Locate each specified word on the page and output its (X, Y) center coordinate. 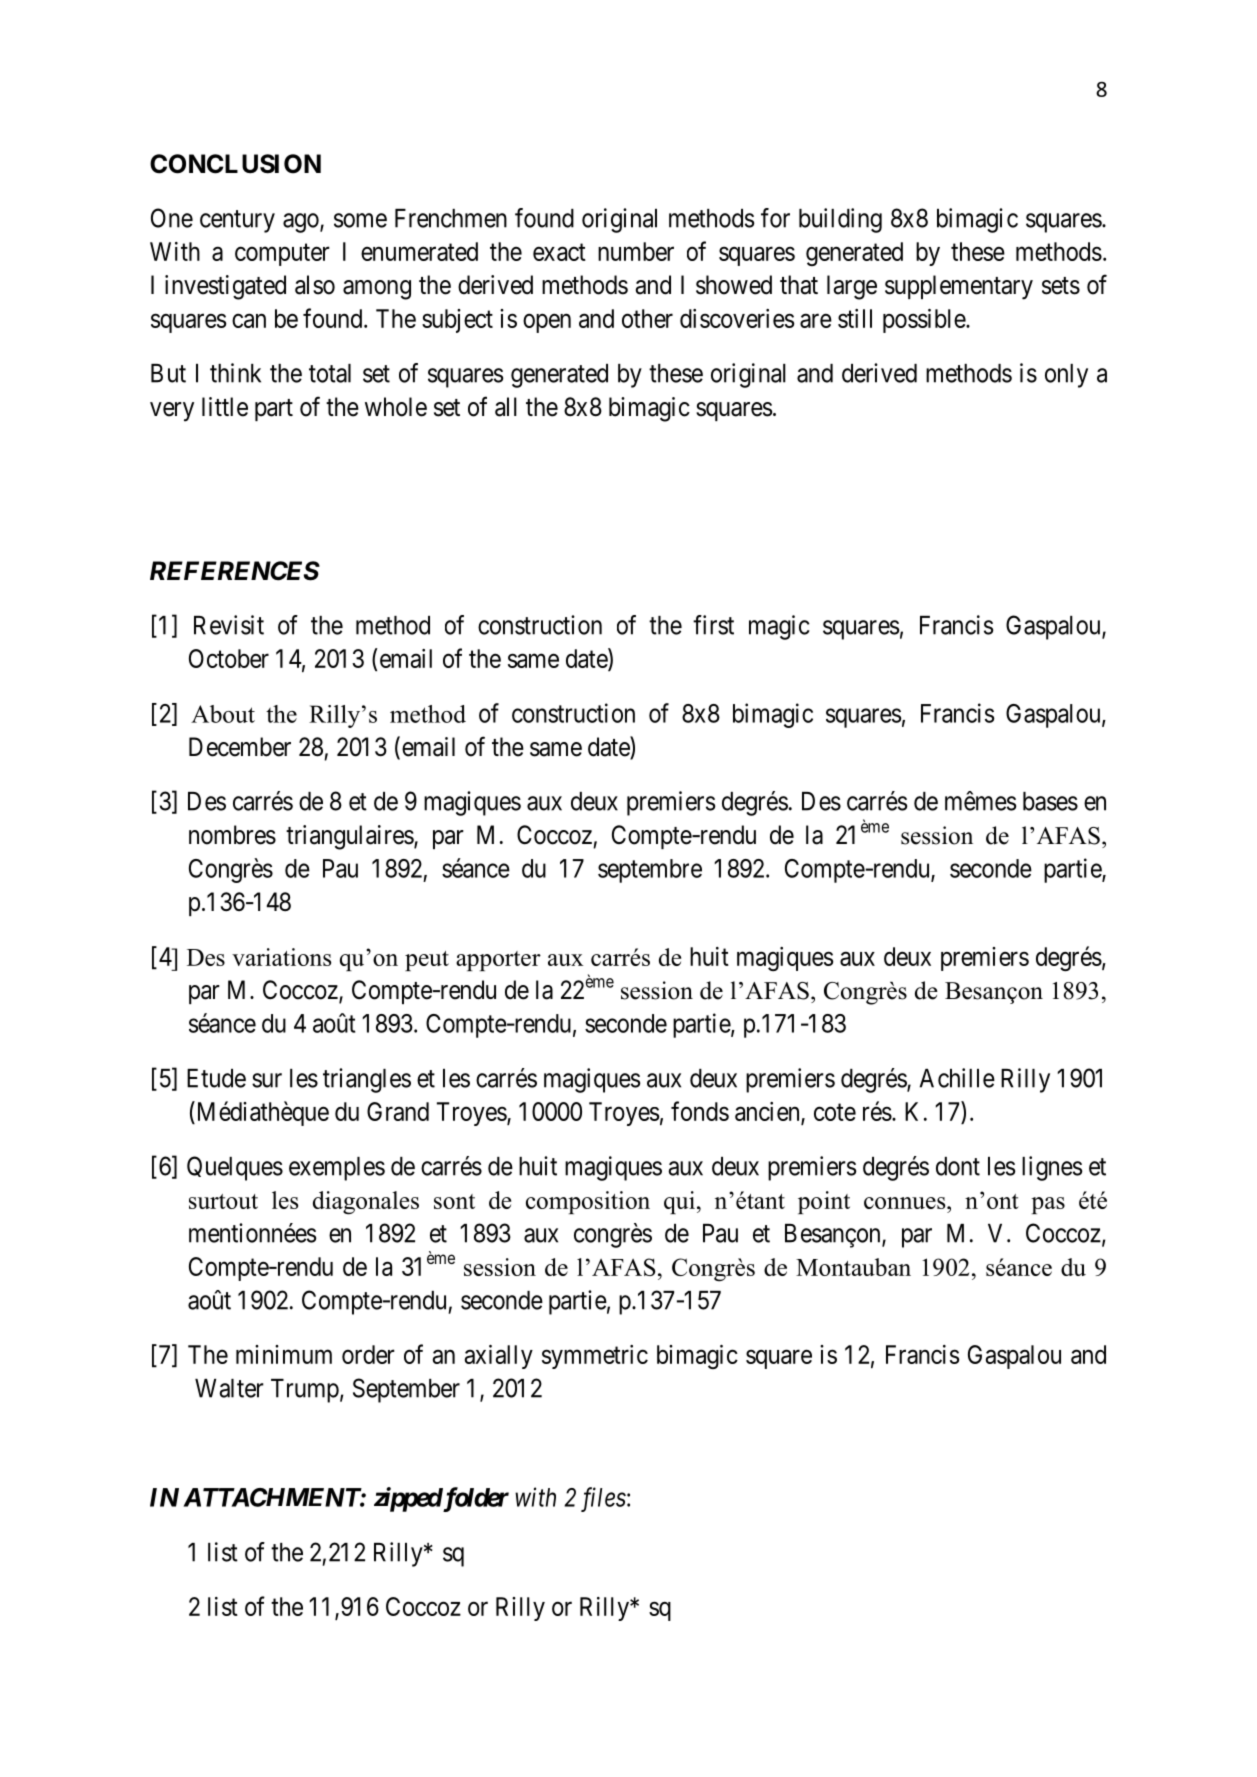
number (636, 251)
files (603, 1499)
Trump (305, 1391)
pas (1048, 1205)
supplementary (959, 287)
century (237, 221)
